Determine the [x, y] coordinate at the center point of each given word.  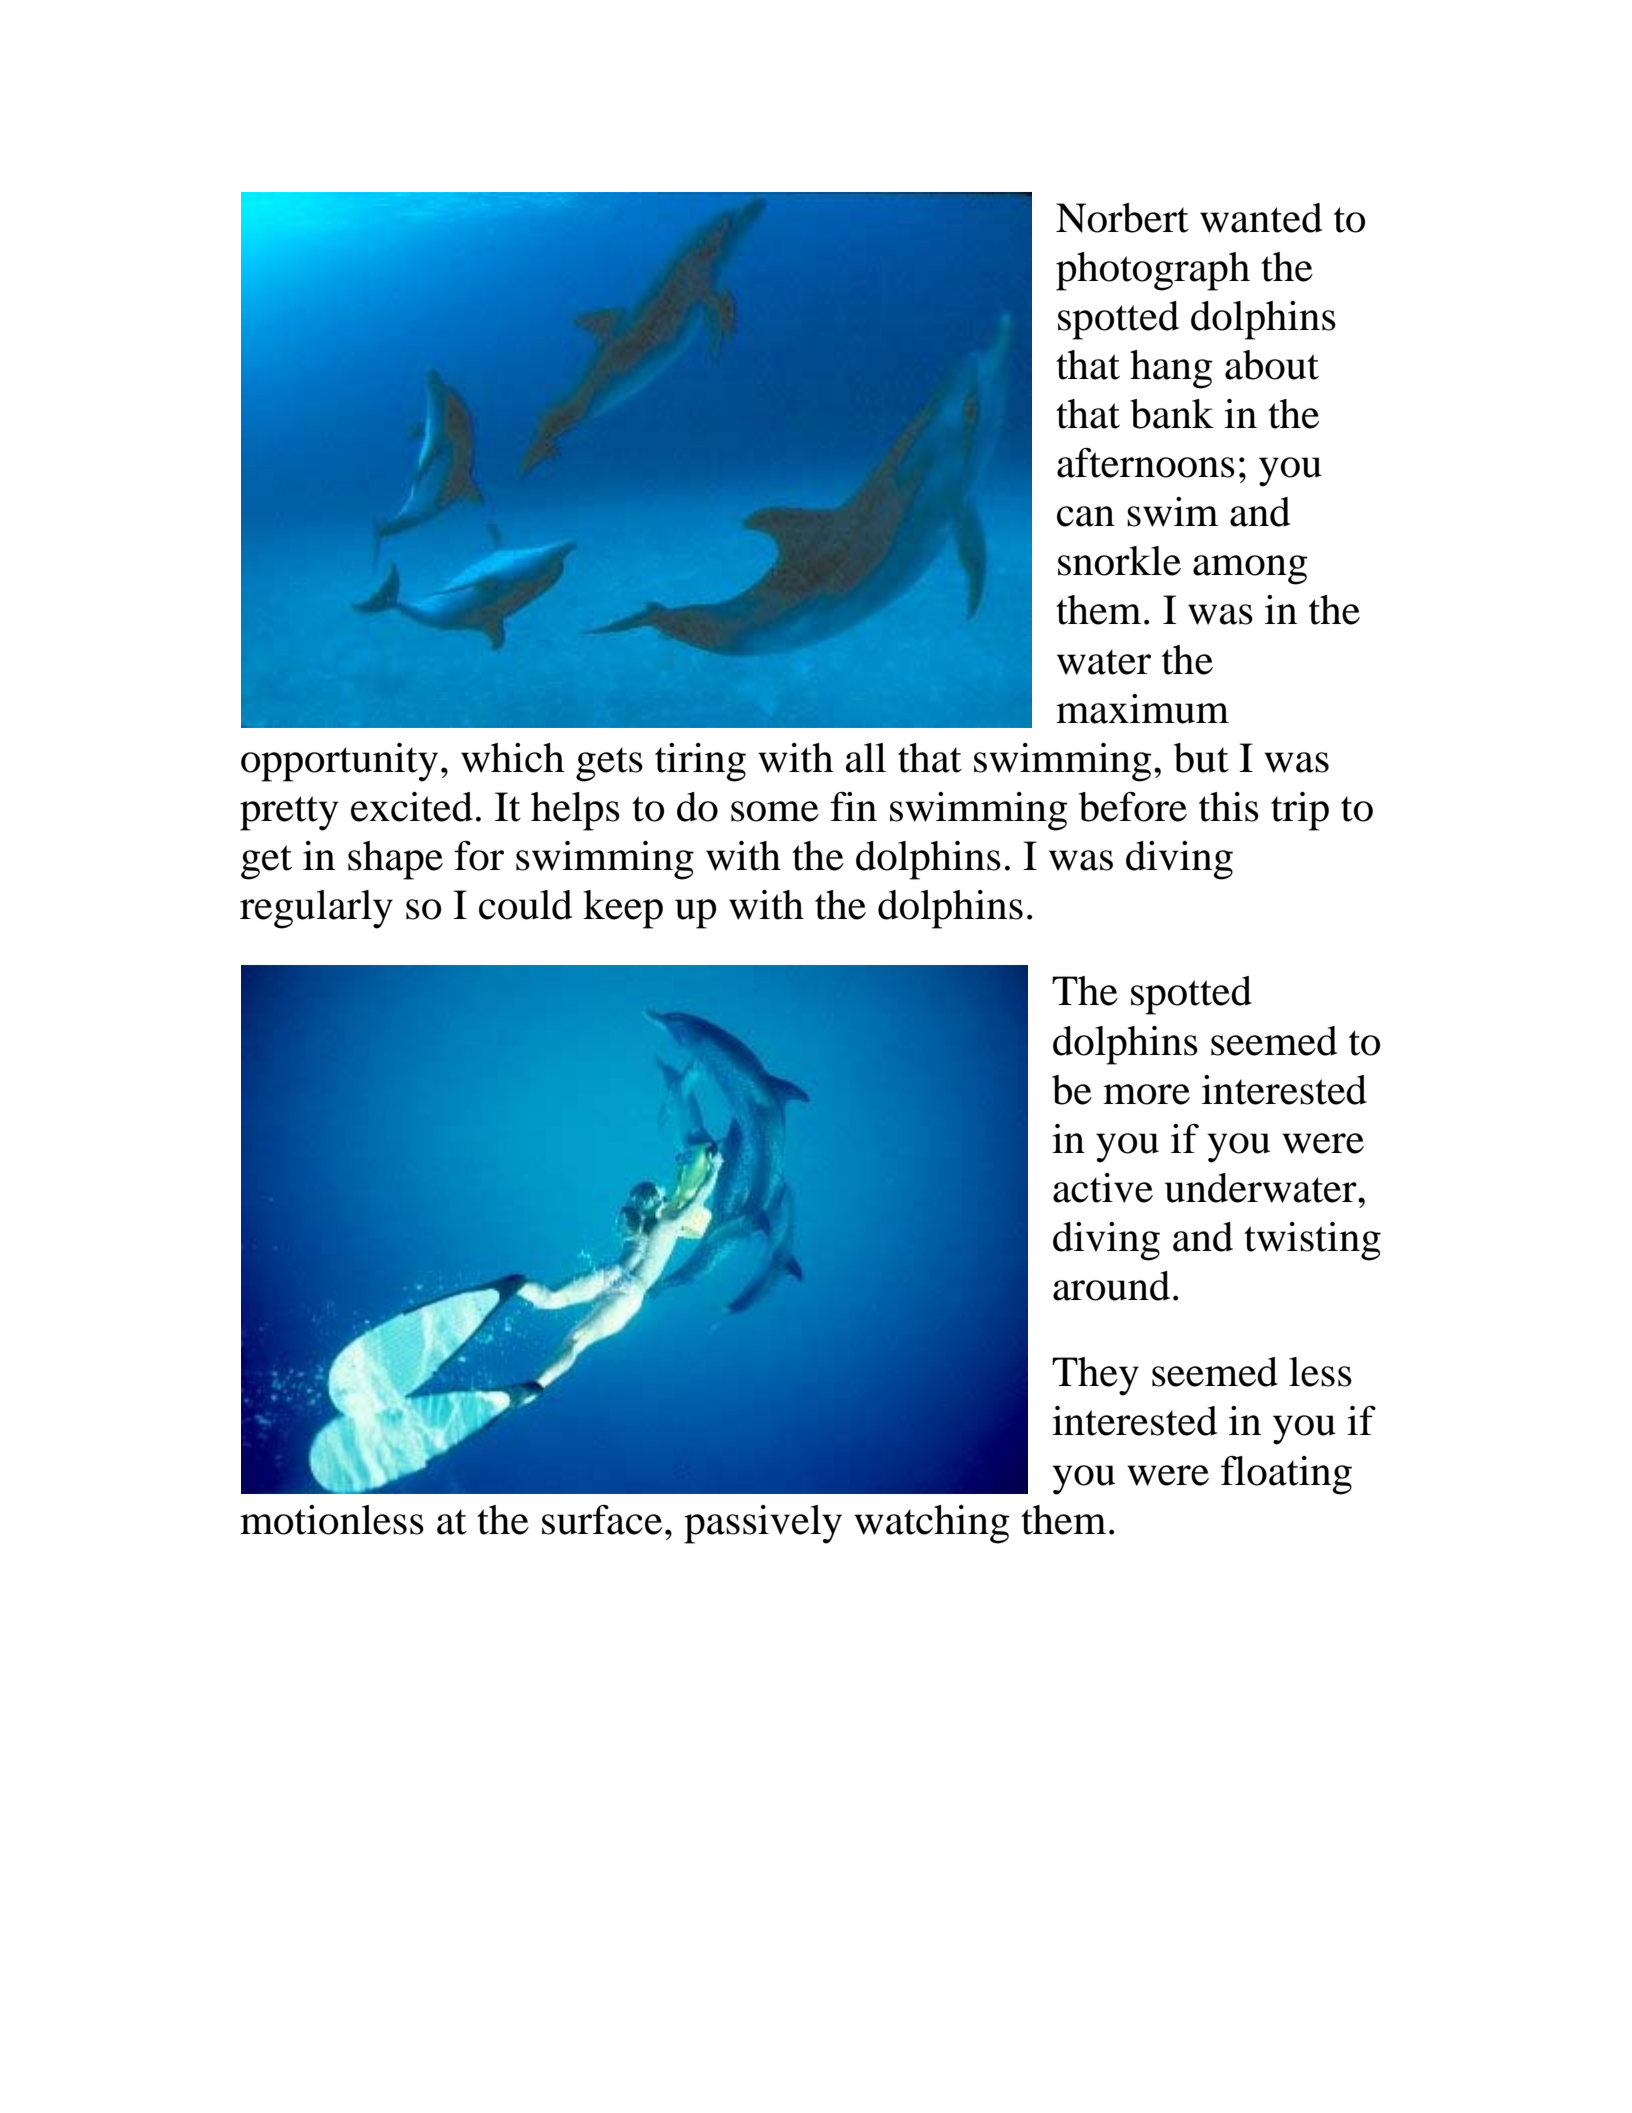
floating [1286, 1475]
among [1250, 570]
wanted [1261, 218]
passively [763, 1524]
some [775, 811]
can [1086, 516]
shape [395, 860]
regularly [316, 909]
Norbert [1122, 218]
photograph [1153, 271]
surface [602, 1520]
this [1229, 807]
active [1103, 1188]
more [1146, 1094]
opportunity [339, 762]
